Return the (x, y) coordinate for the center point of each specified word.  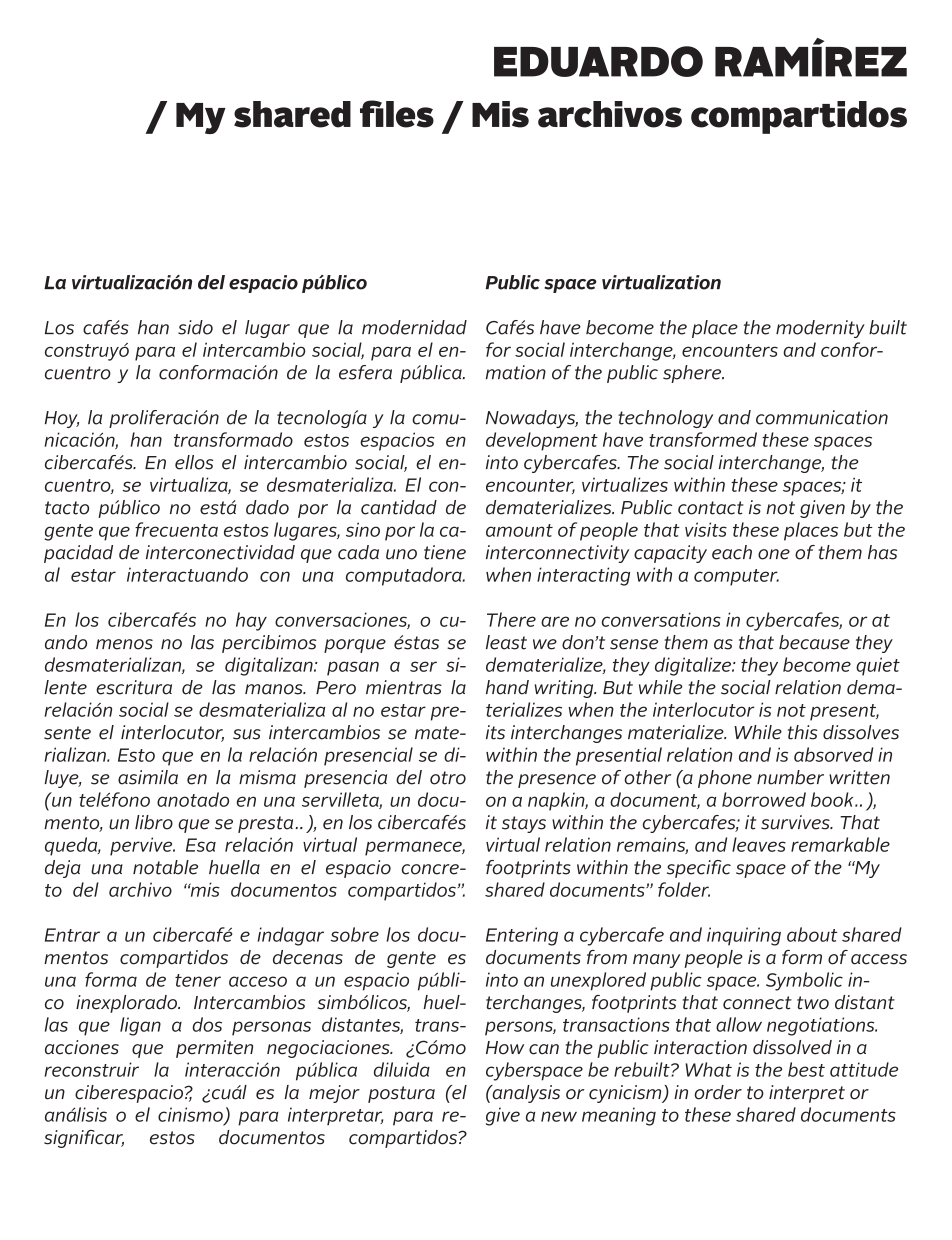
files (397, 114)
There (511, 619)
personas (271, 1028)
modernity (820, 329)
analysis (525, 1094)
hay (251, 621)
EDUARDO (598, 61)
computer (736, 577)
